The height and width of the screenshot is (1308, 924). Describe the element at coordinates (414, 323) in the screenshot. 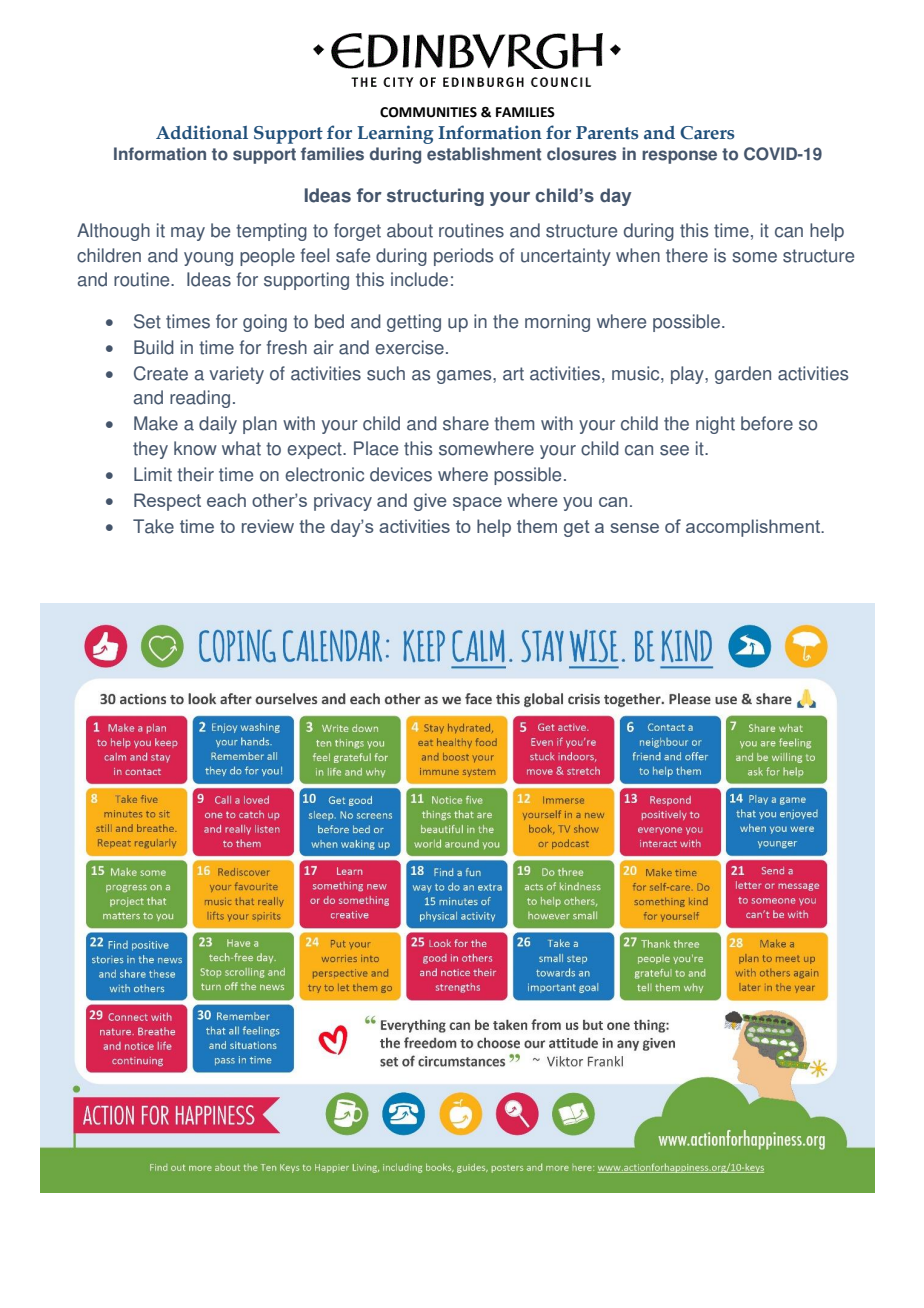

I see `getting` at that location.
